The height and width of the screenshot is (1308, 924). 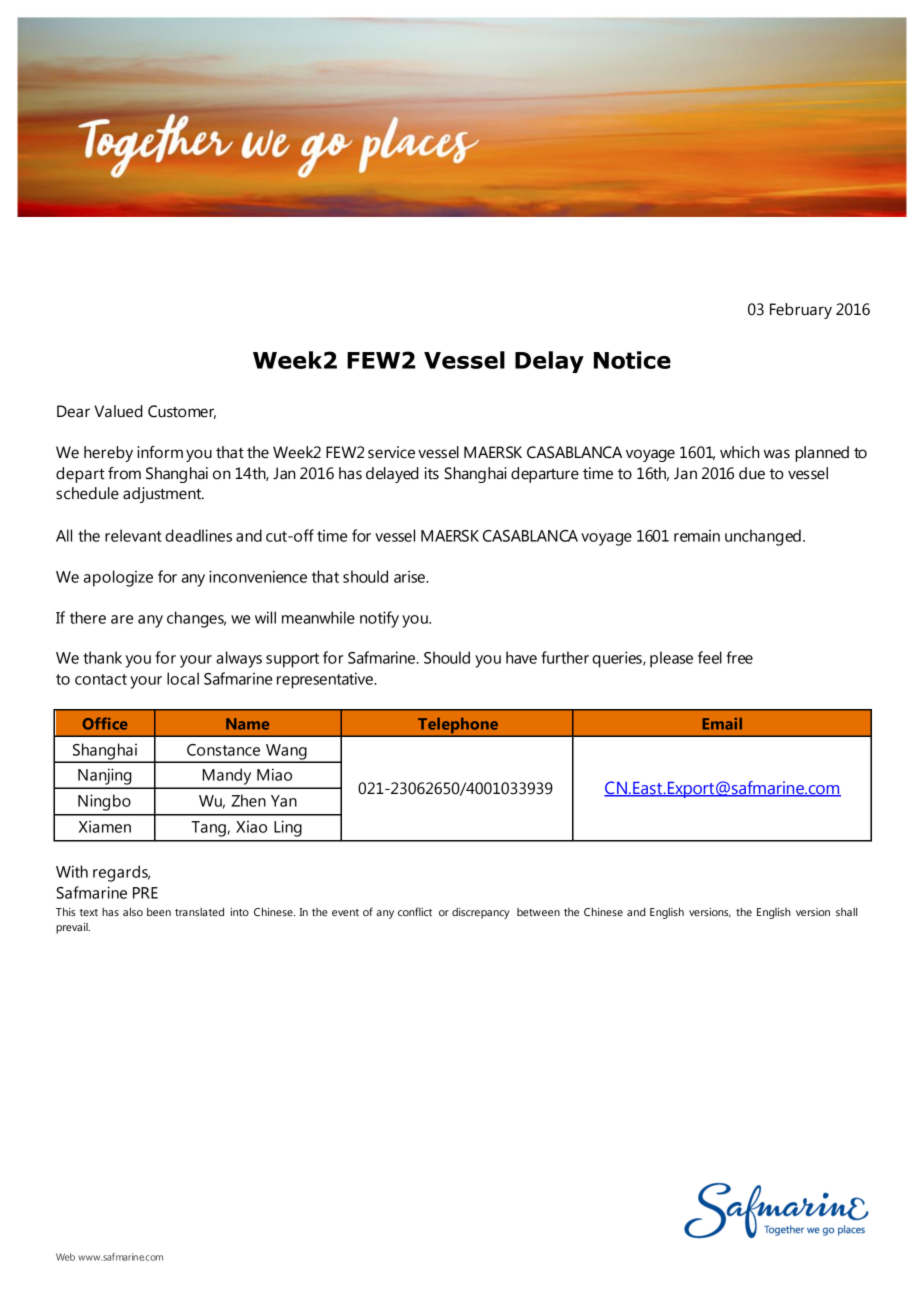 I want to click on Notice, so click(x=632, y=360).
